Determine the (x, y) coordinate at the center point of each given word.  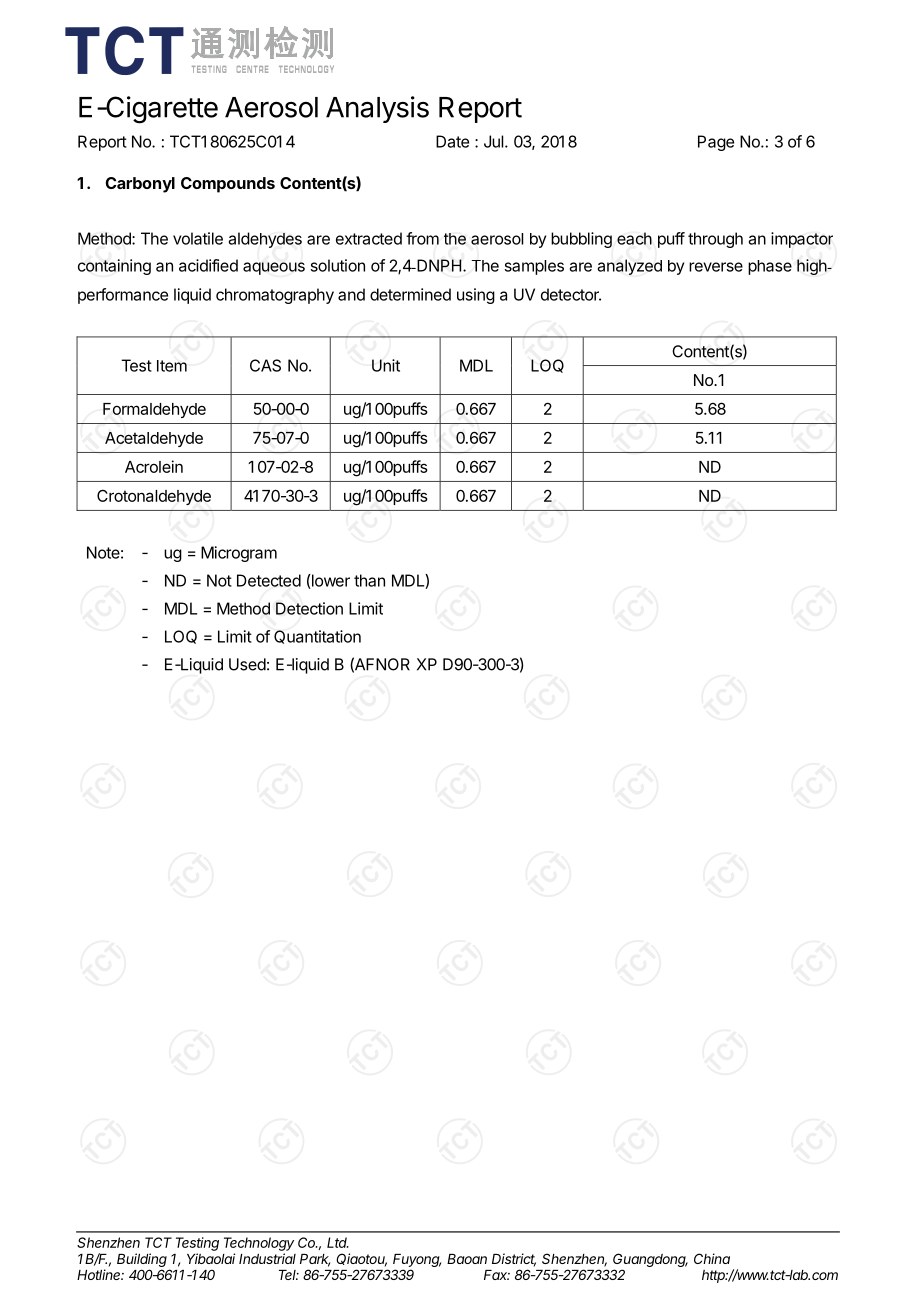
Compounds (228, 185)
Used (247, 664)
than (369, 580)
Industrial (267, 1258)
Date (452, 141)
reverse (716, 267)
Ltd (338, 1242)
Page (716, 143)
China (712, 1258)
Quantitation (317, 637)
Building (142, 1261)
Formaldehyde (154, 410)
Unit (386, 365)
